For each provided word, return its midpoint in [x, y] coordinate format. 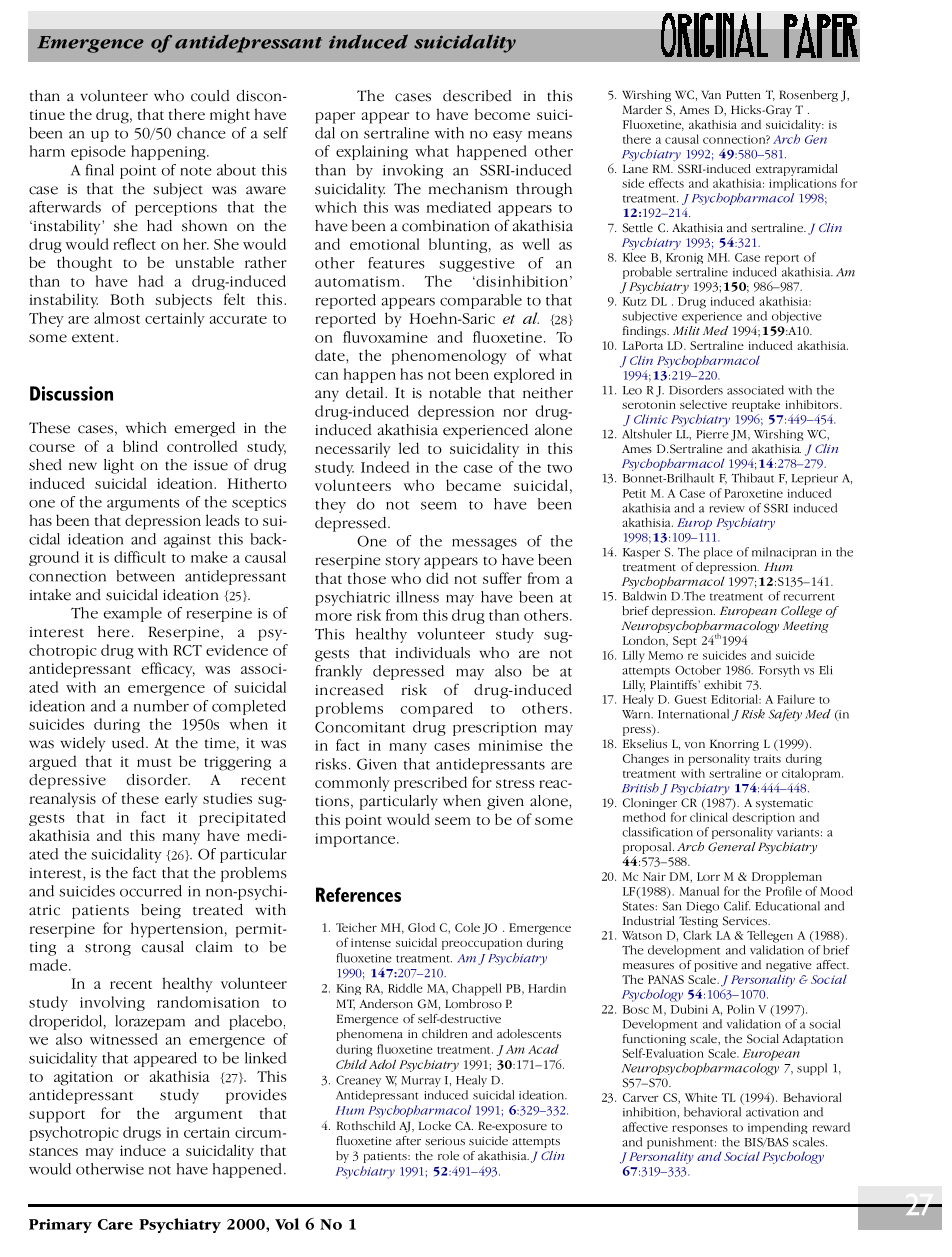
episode [98, 152]
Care [115, 1224]
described [477, 96]
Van [711, 94]
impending [778, 1128]
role [448, 1156]
